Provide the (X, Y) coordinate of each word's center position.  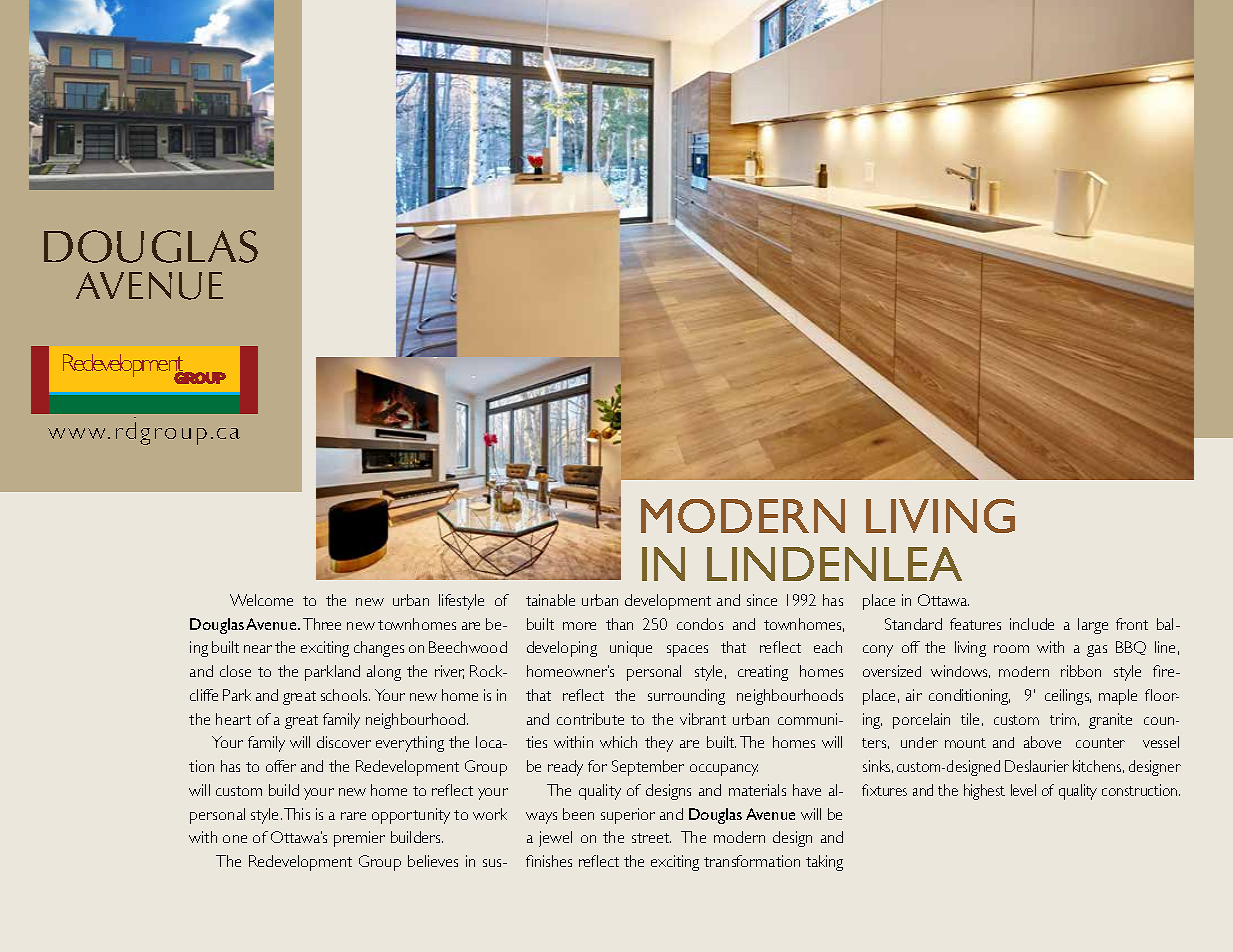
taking (824, 863)
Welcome (261, 600)
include (1032, 624)
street (651, 838)
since (762, 600)
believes (433, 861)
